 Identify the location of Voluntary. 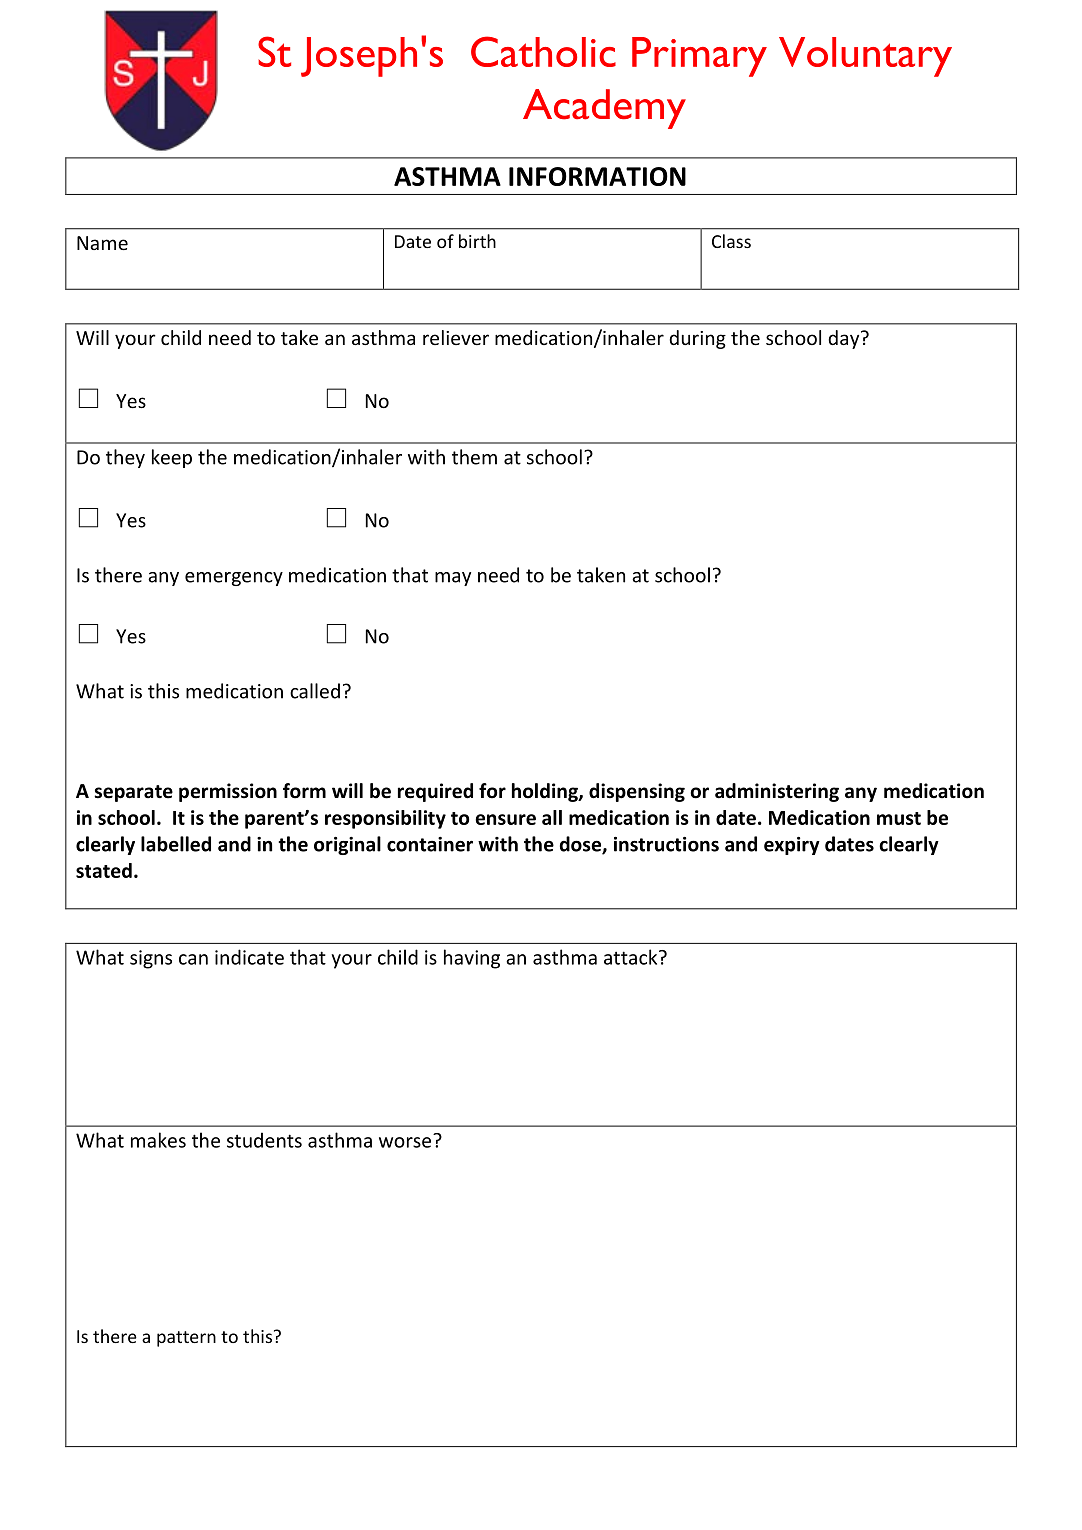
(865, 57).
